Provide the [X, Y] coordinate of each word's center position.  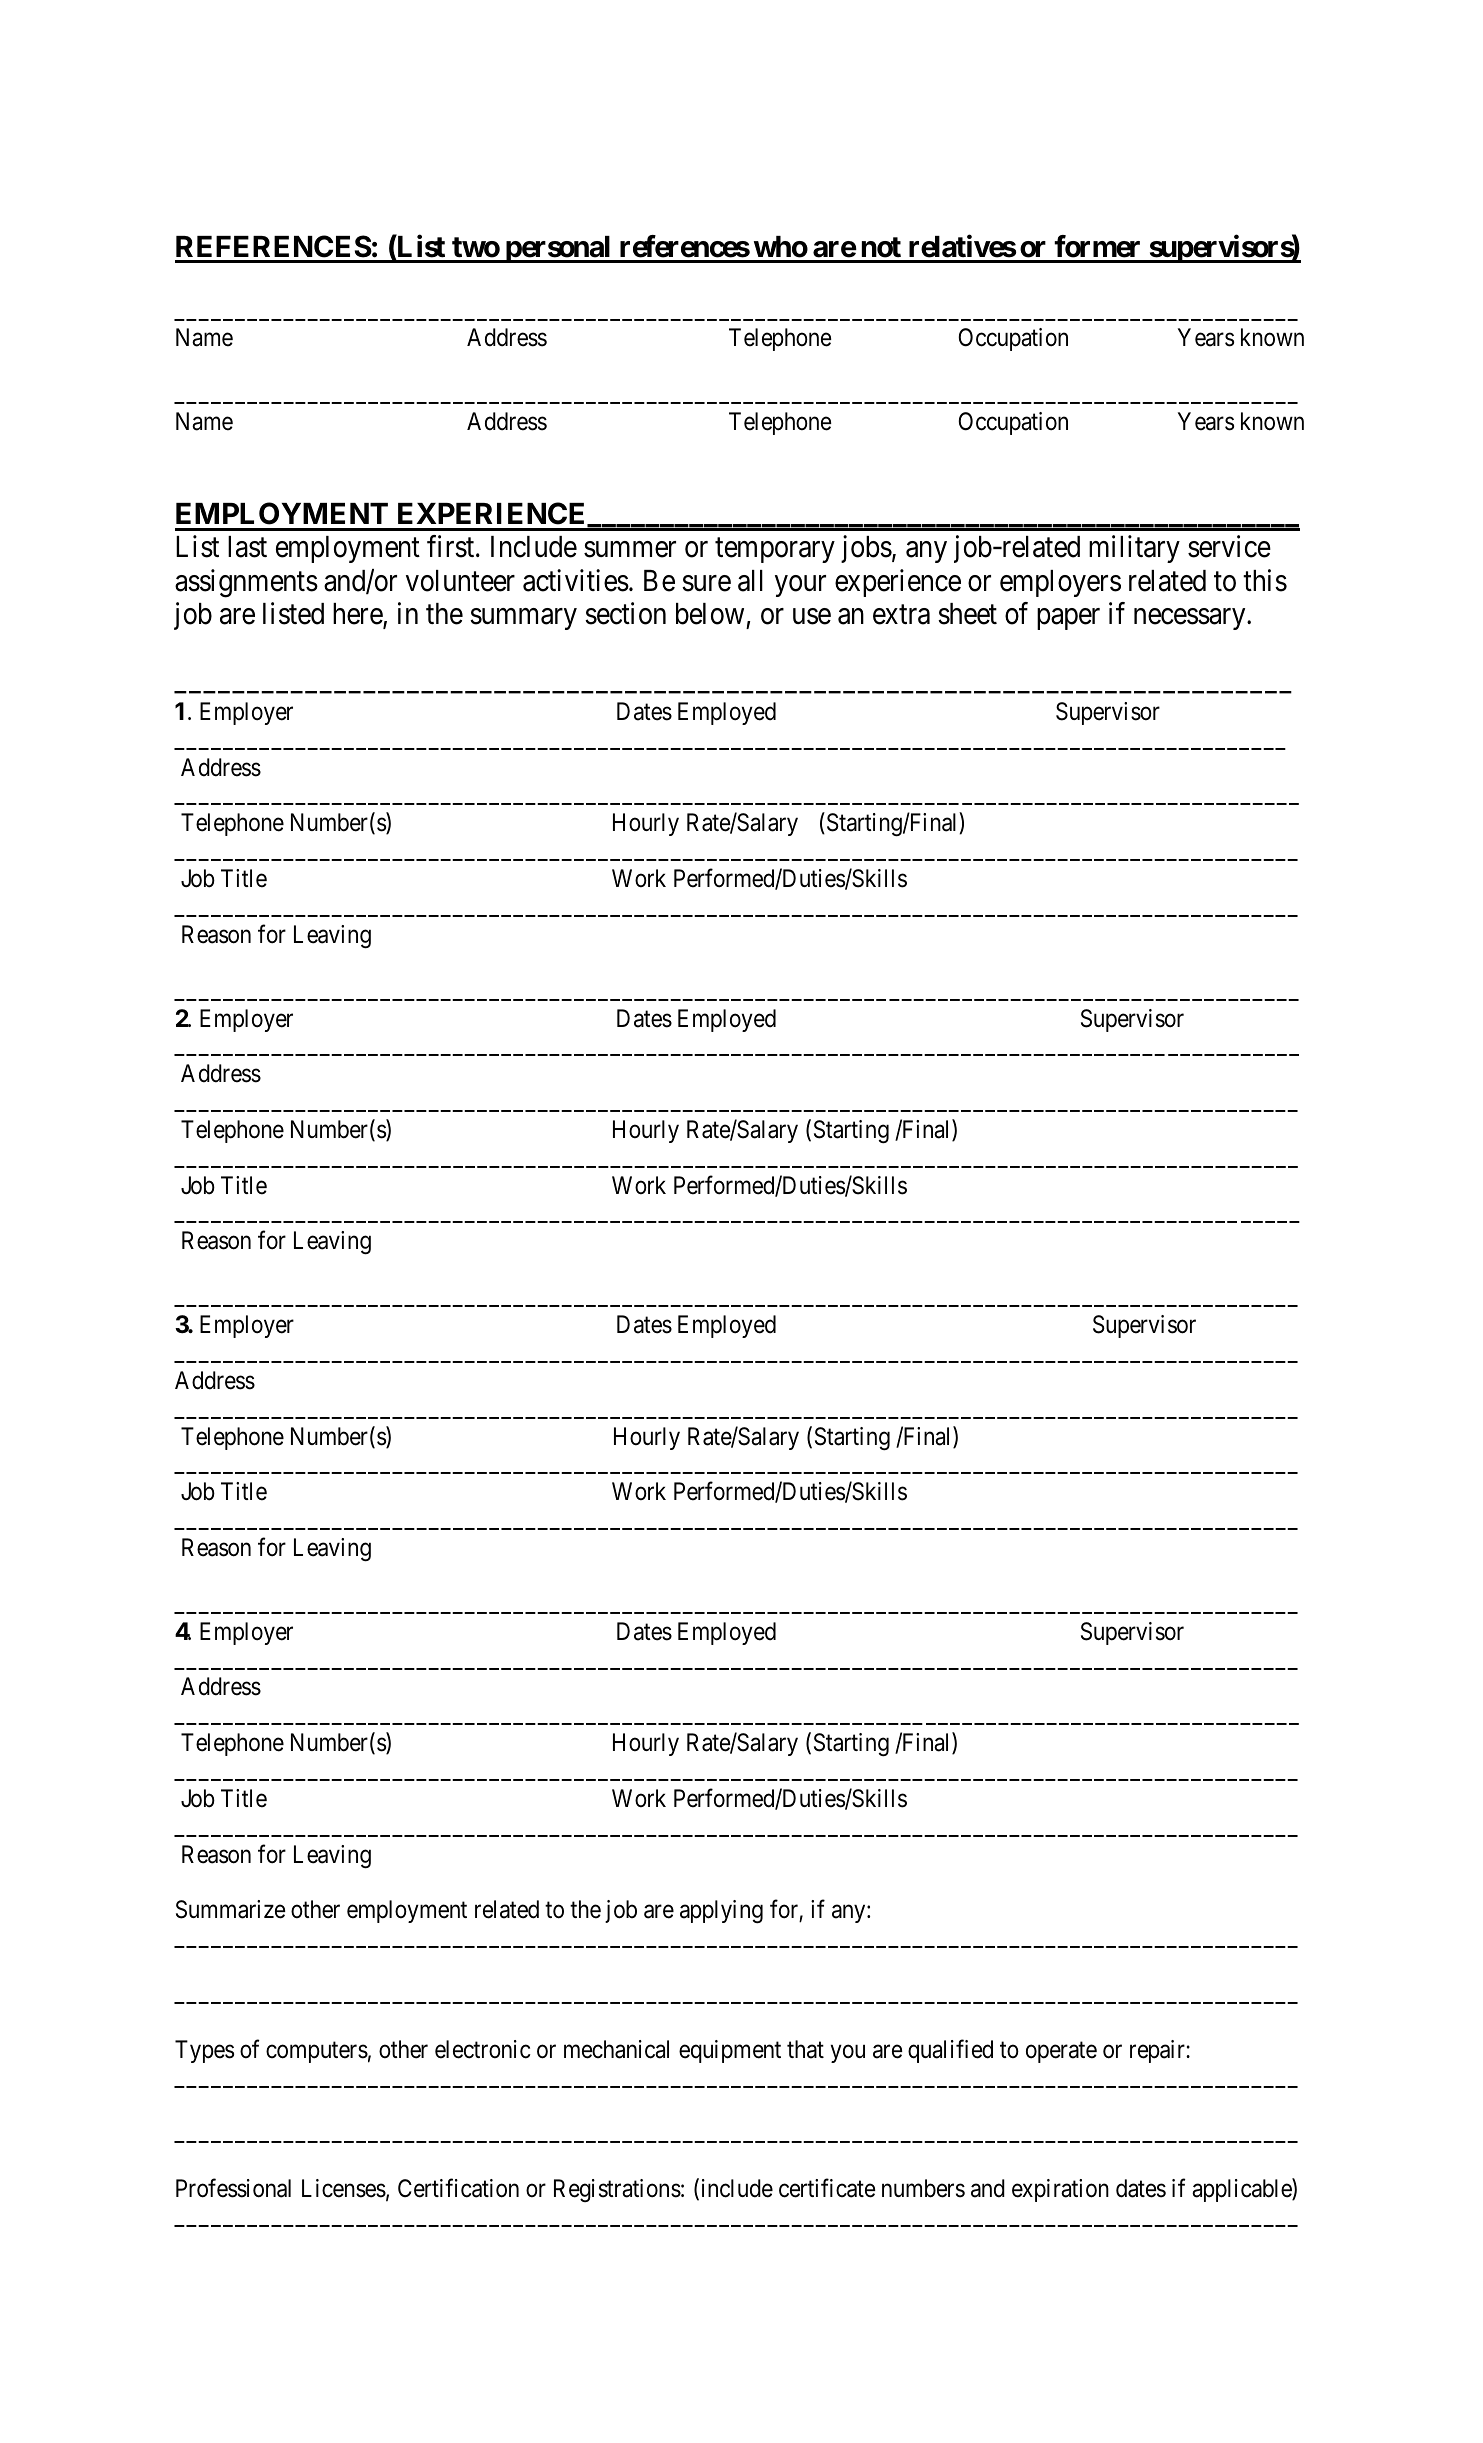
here [358, 615]
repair [1158, 2051]
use [812, 617]
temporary [775, 550]
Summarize [231, 1909]
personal [558, 249]
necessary [1191, 619]
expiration [1060, 2190]
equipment [730, 2051]
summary [523, 619]
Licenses [344, 2188]
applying [721, 1911]
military [1134, 549]
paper [1068, 619]
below [710, 614]
